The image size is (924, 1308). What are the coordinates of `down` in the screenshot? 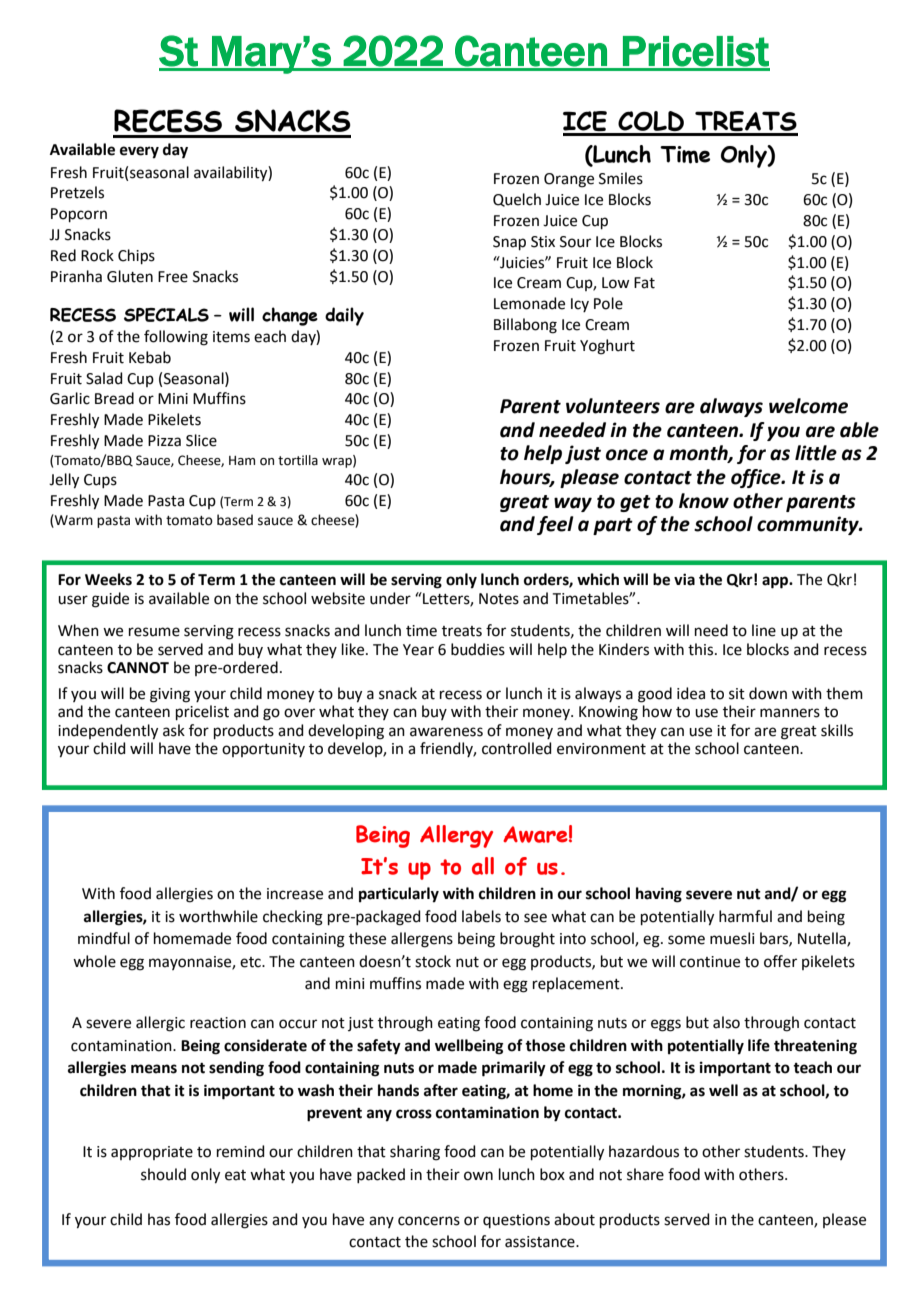 It's located at (768, 693).
